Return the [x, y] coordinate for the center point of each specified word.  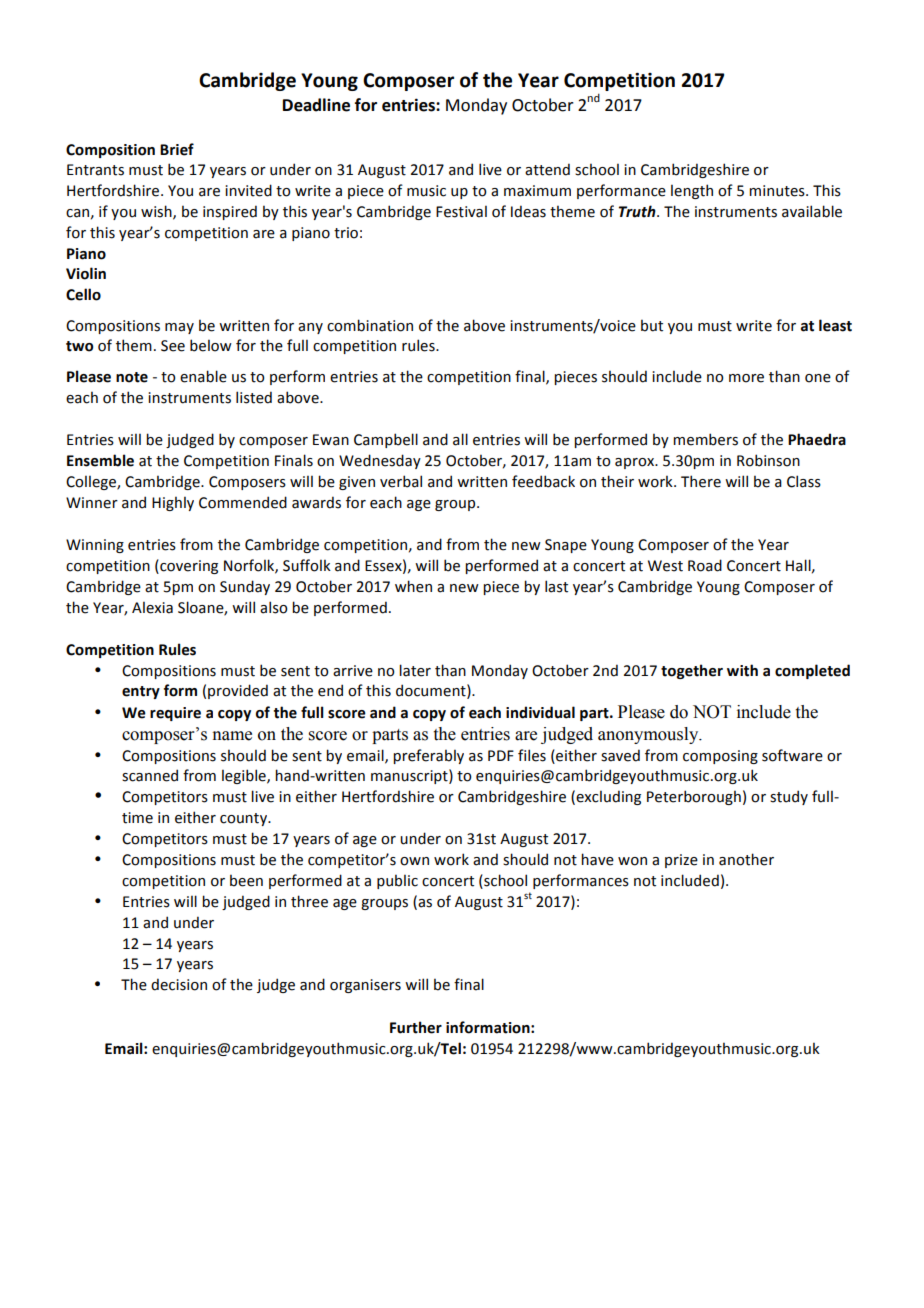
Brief [177, 149]
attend [547, 169]
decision [179, 984]
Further [416, 1027]
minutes [778, 191]
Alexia [152, 607]
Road [705, 565]
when [413, 586]
